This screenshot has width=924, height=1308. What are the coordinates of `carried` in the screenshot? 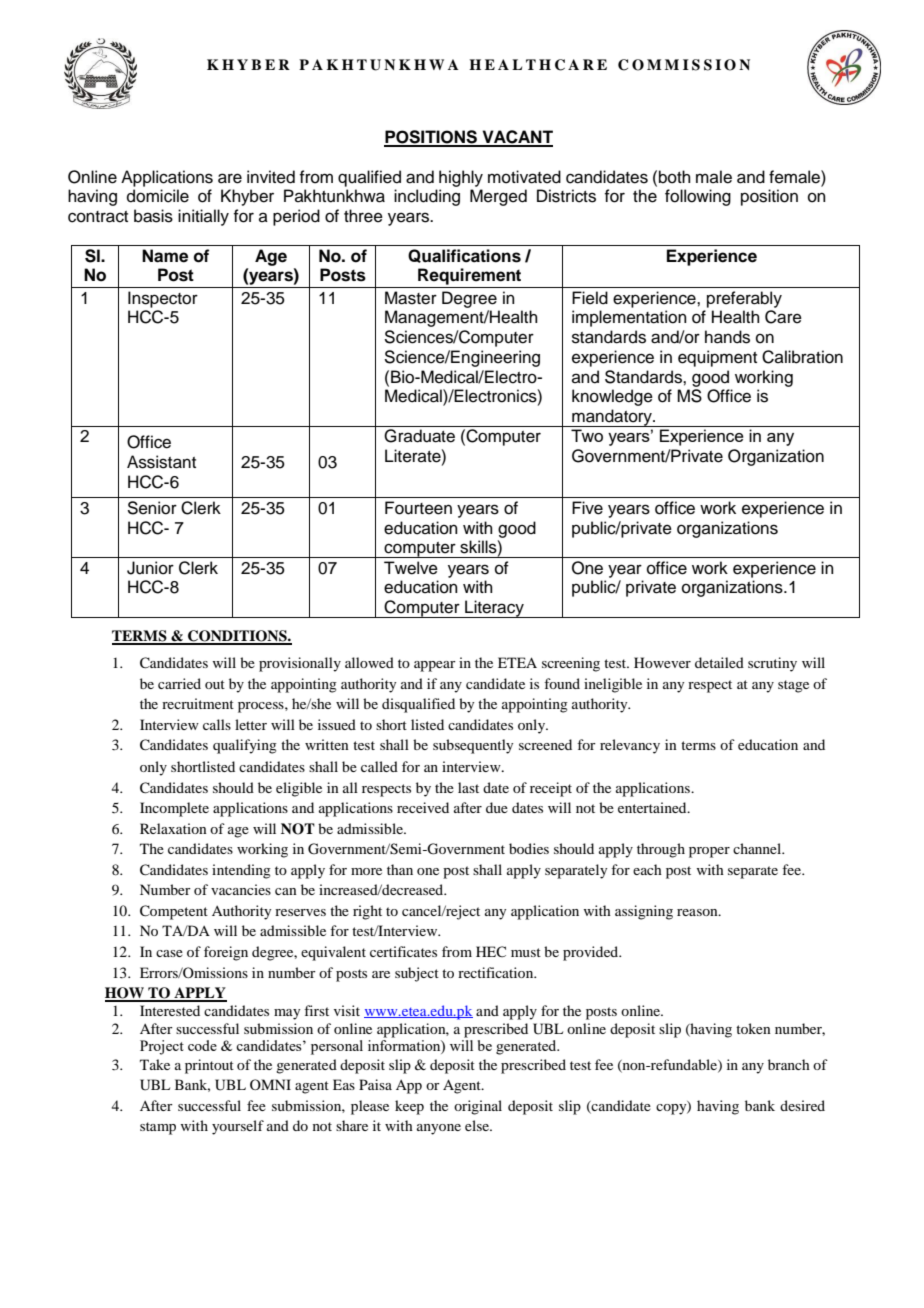 It's located at (179, 683).
